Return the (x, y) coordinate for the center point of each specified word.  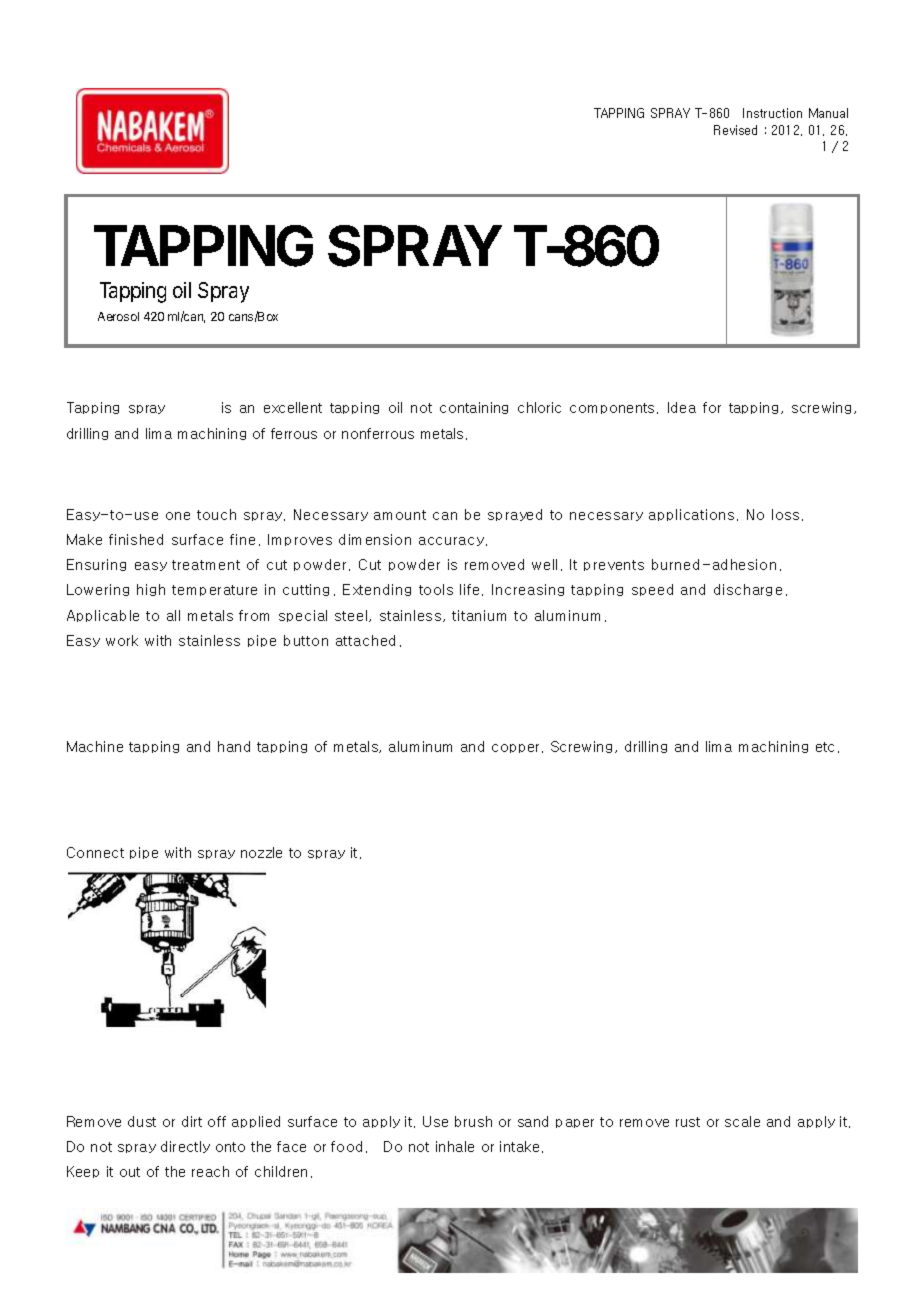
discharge (748, 590)
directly (185, 1147)
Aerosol (118, 316)
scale (742, 1121)
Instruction (772, 113)
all (173, 615)
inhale (455, 1146)
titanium (479, 615)
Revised (735, 130)
